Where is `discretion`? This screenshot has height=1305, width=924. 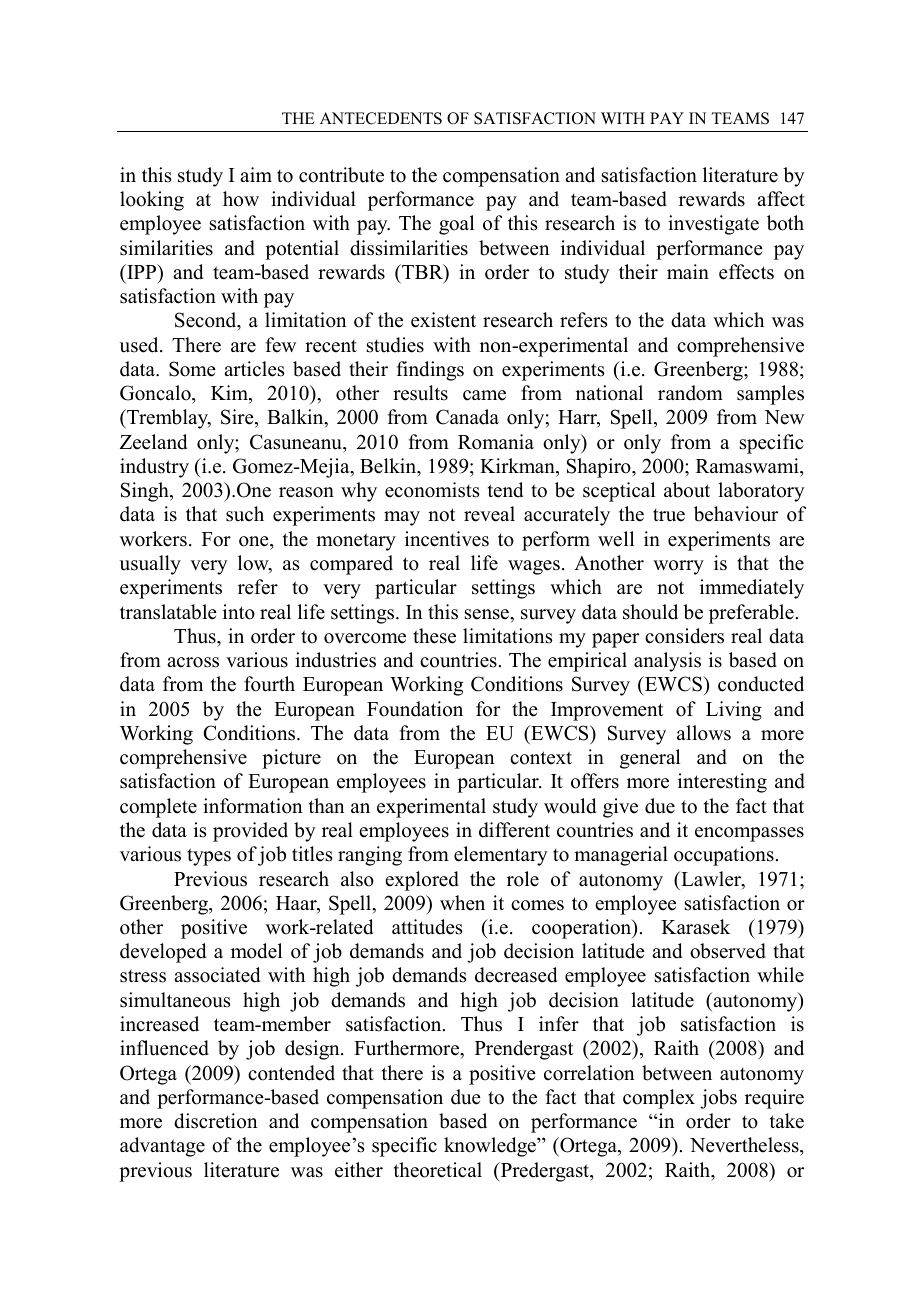
discretion is located at coordinates (215, 1121).
